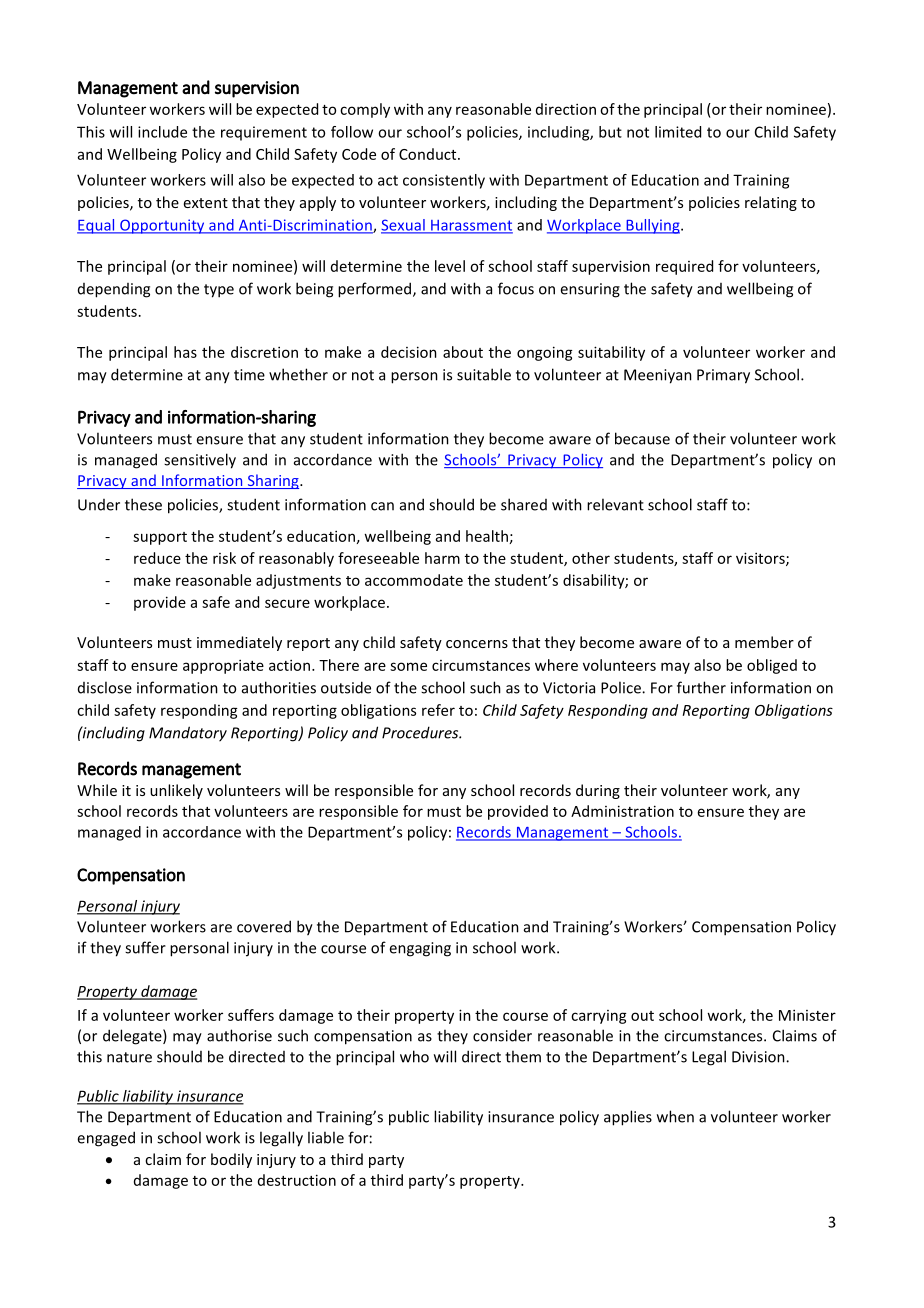  Describe the element at coordinates (678, 132) in the screenshot. I see `limited` at that location.
